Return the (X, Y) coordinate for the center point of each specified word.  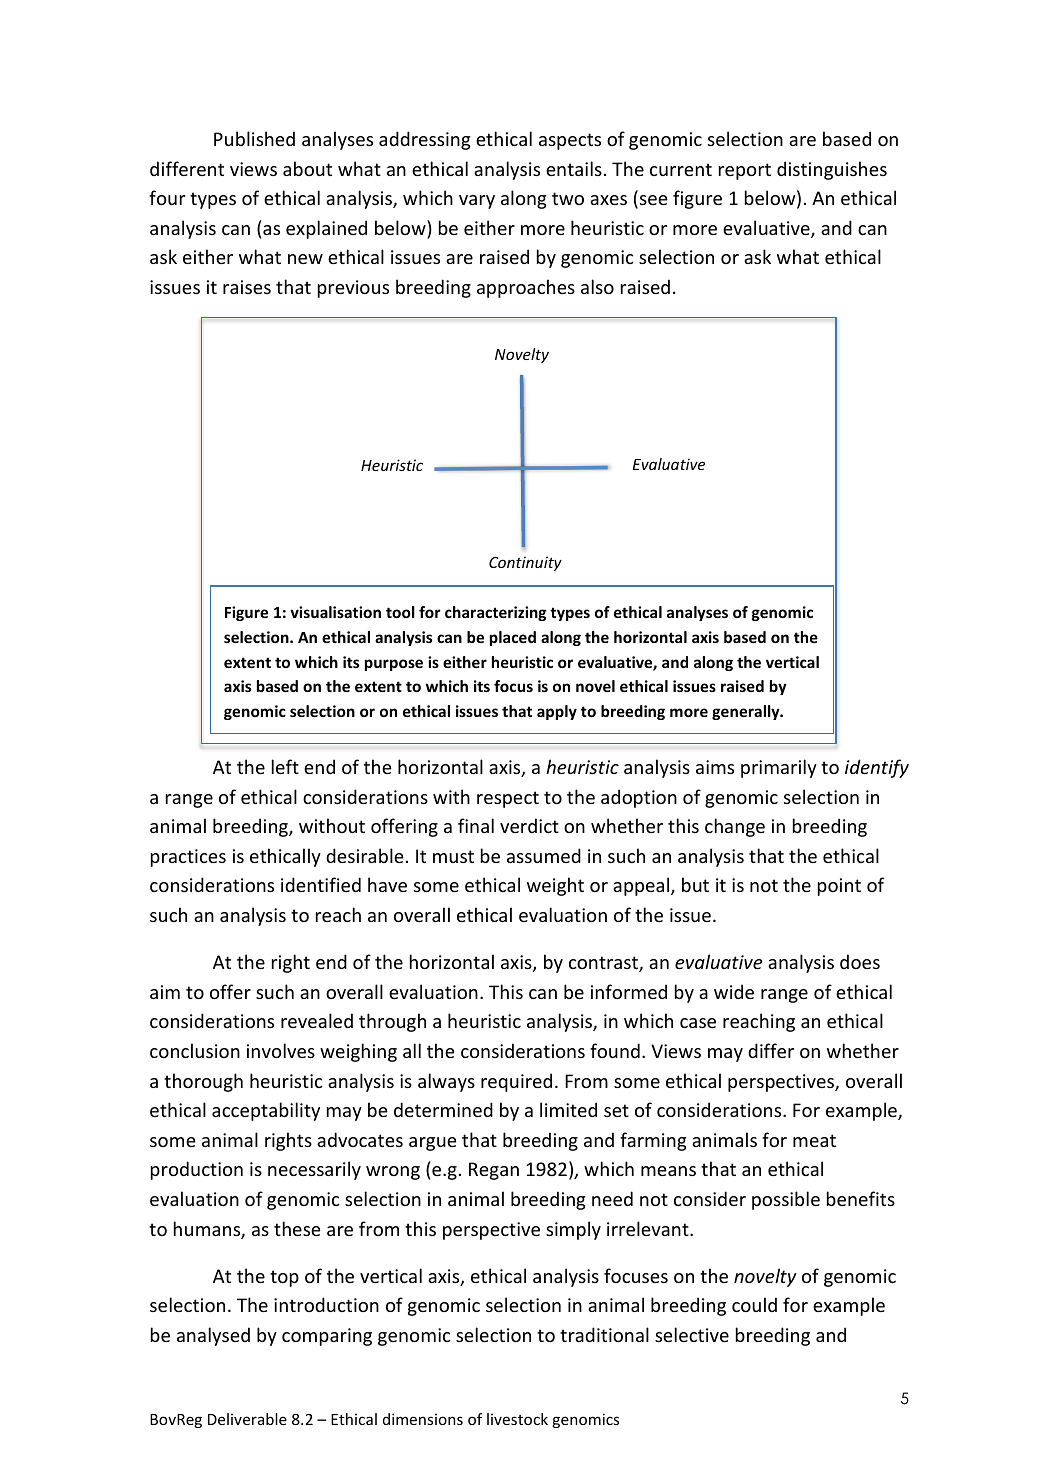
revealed (317, 1020)
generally (747, 712)
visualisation (335, 612)
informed (629, 991)
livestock (517, 1419)
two (568, 198)
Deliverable (247, 1419)
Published (254, 138)
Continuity (525, 563)
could (754, 1304)
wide (734, 991)
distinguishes (832, 170)
